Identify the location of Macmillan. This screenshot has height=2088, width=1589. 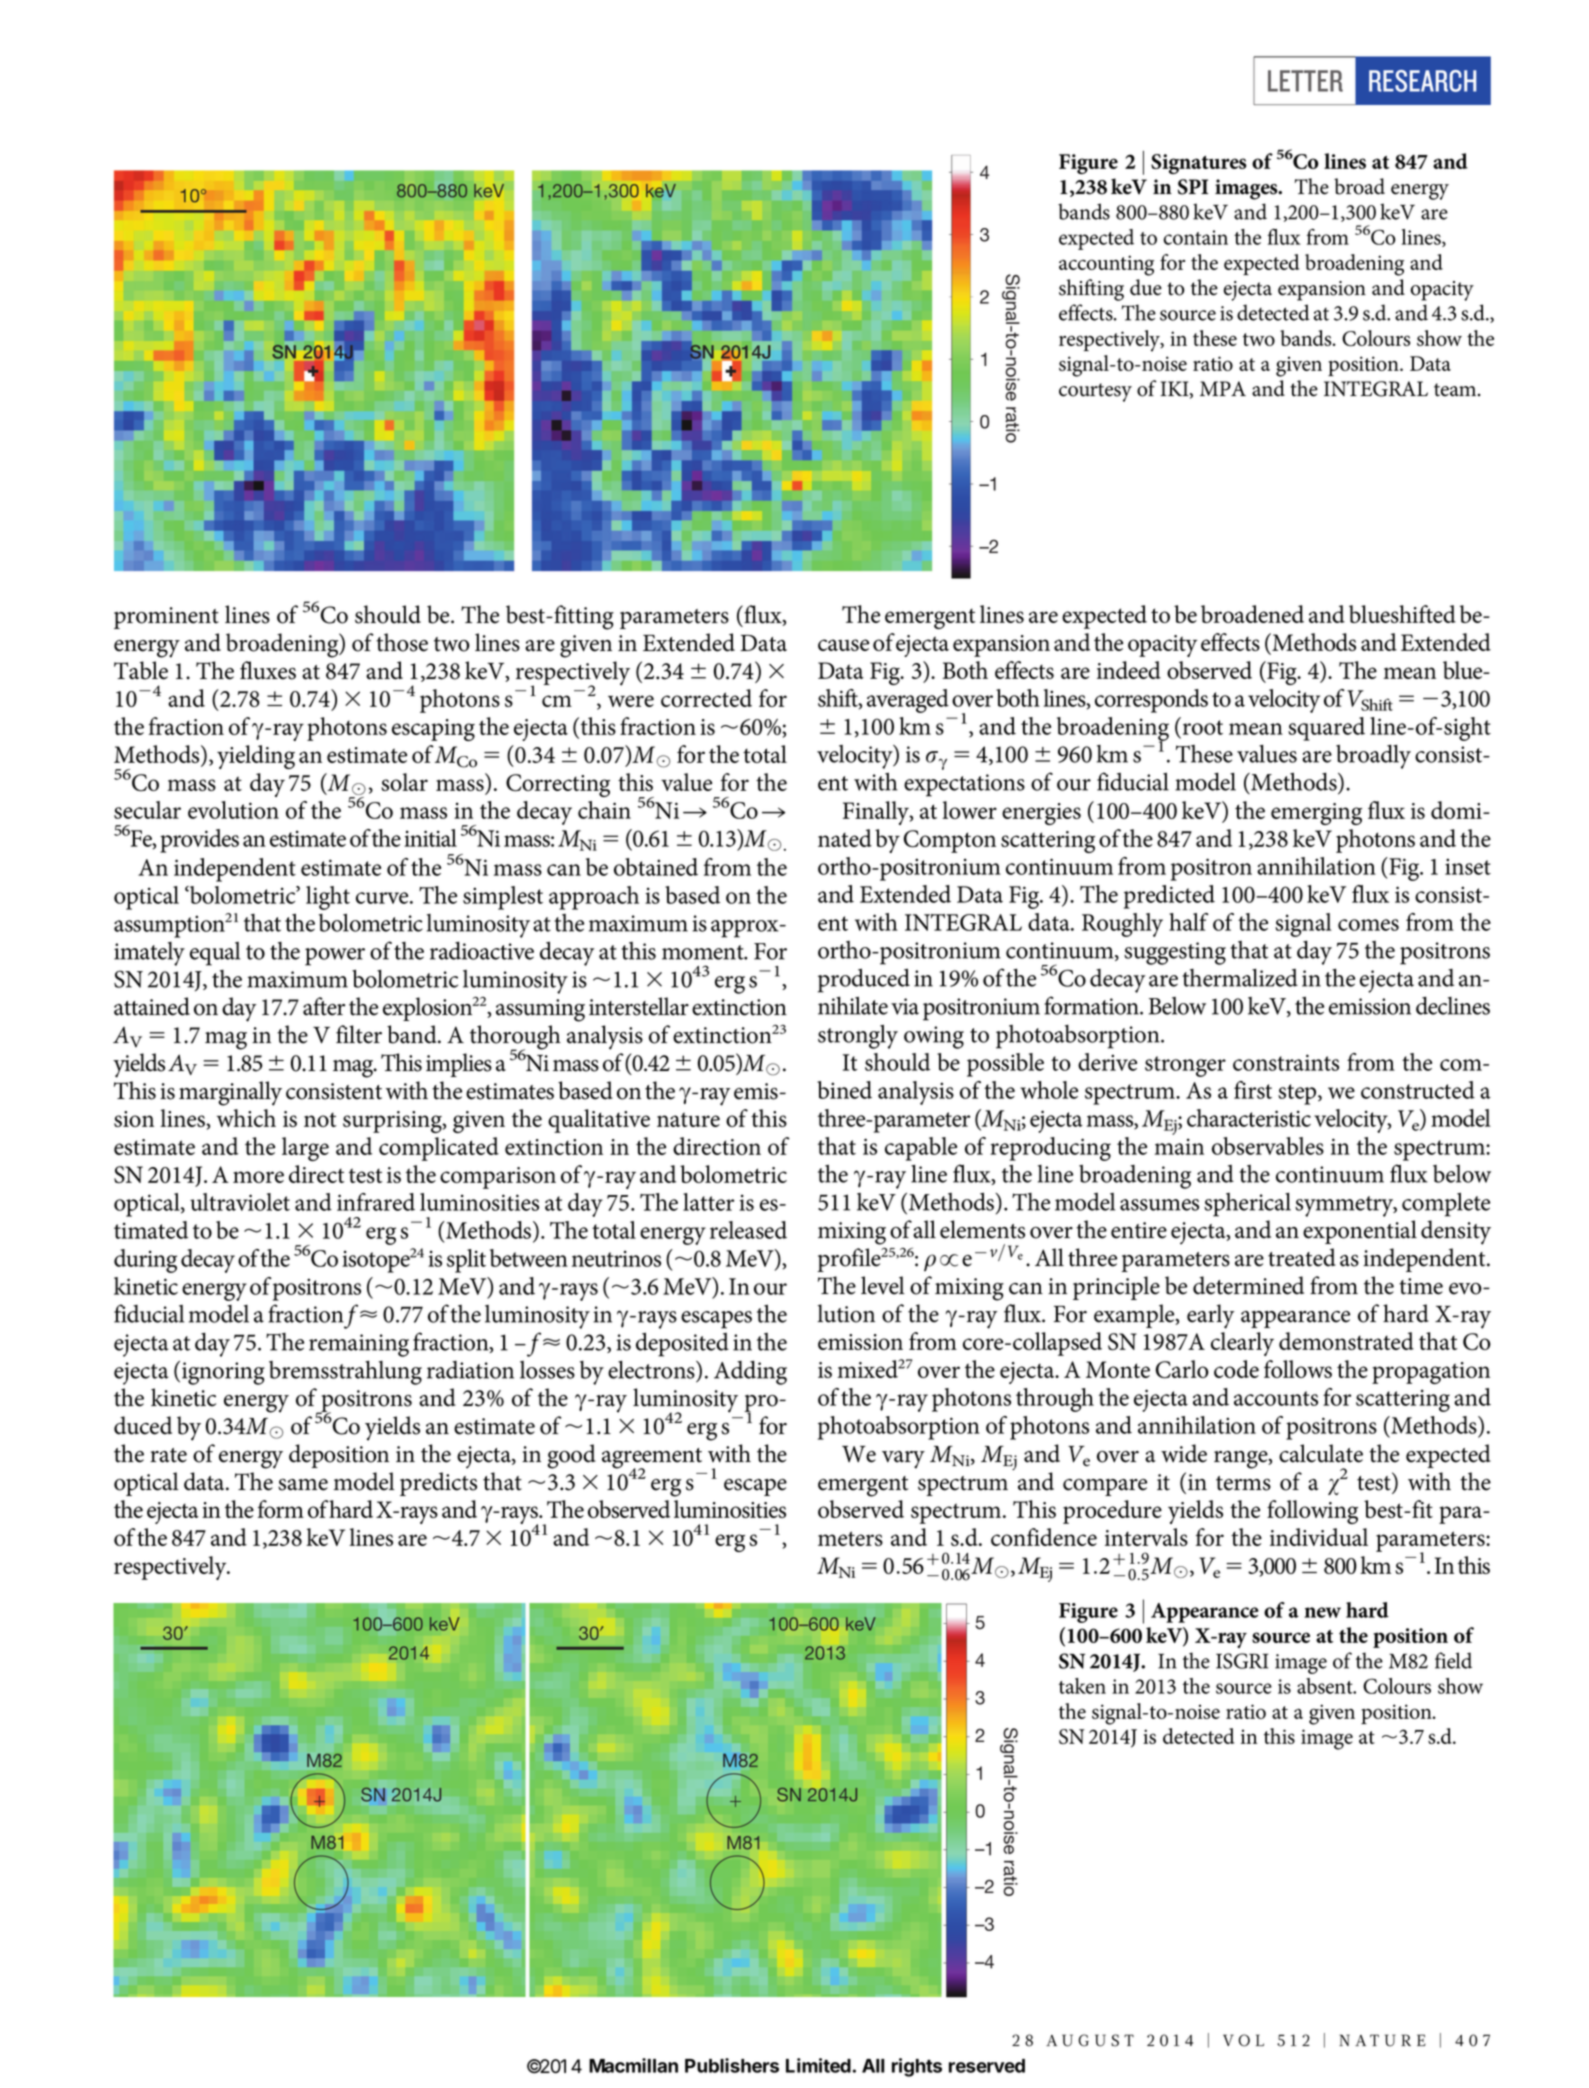
(633, 2065).
